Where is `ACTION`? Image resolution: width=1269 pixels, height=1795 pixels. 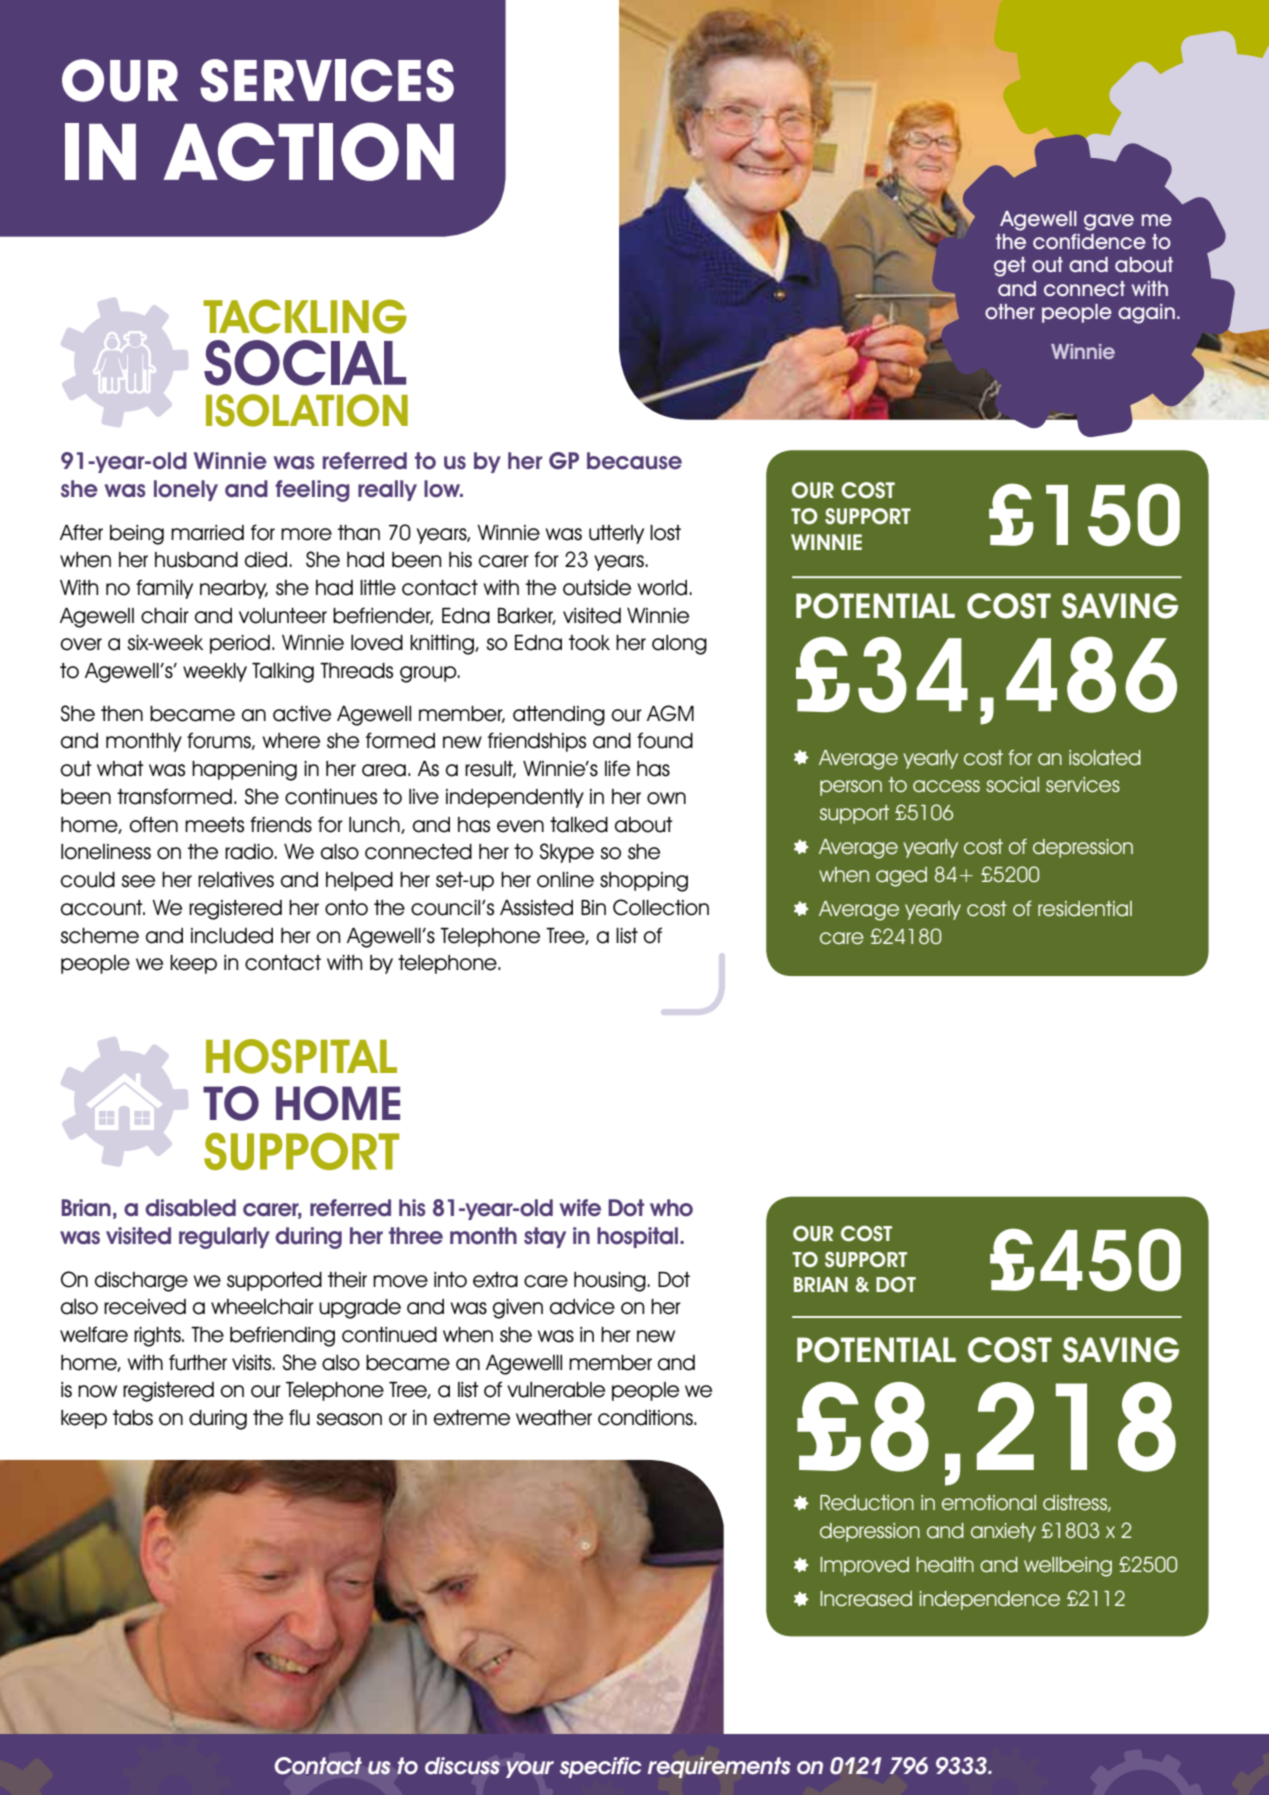 ACTION is located at coordinates (309, 151).
